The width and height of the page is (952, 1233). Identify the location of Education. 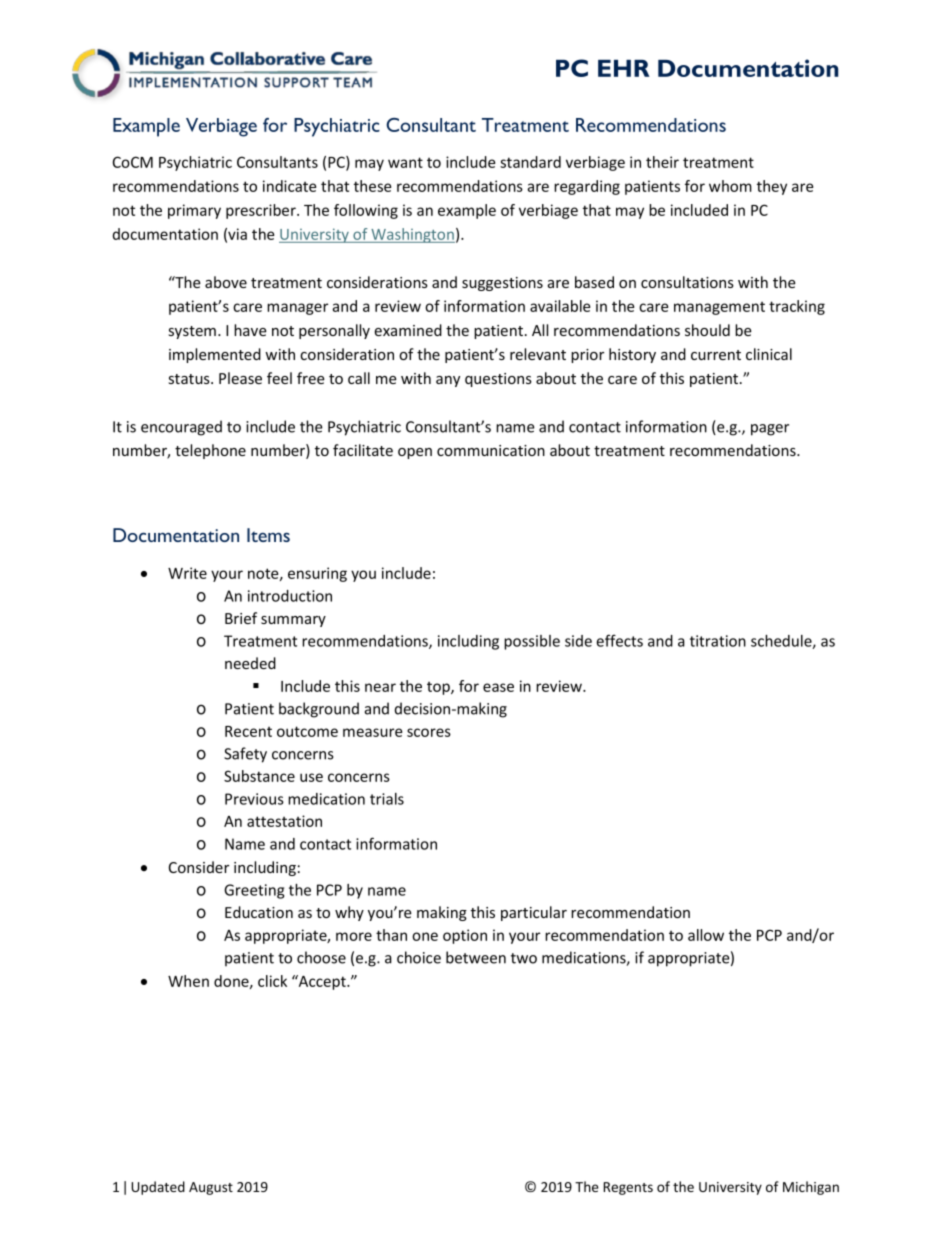
(259, 912).
